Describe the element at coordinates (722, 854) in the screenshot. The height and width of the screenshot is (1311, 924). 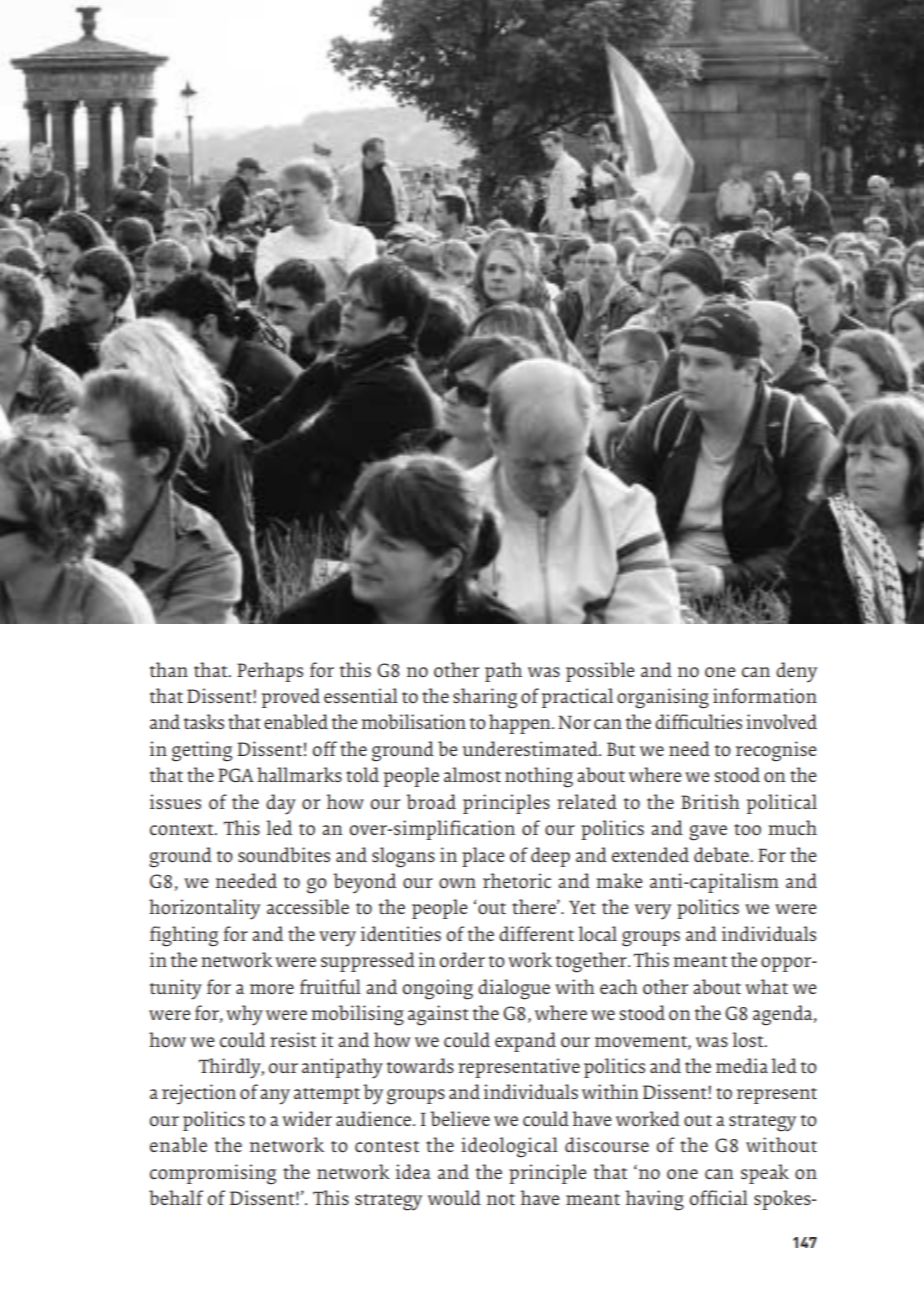
I see `debate` at that location.
